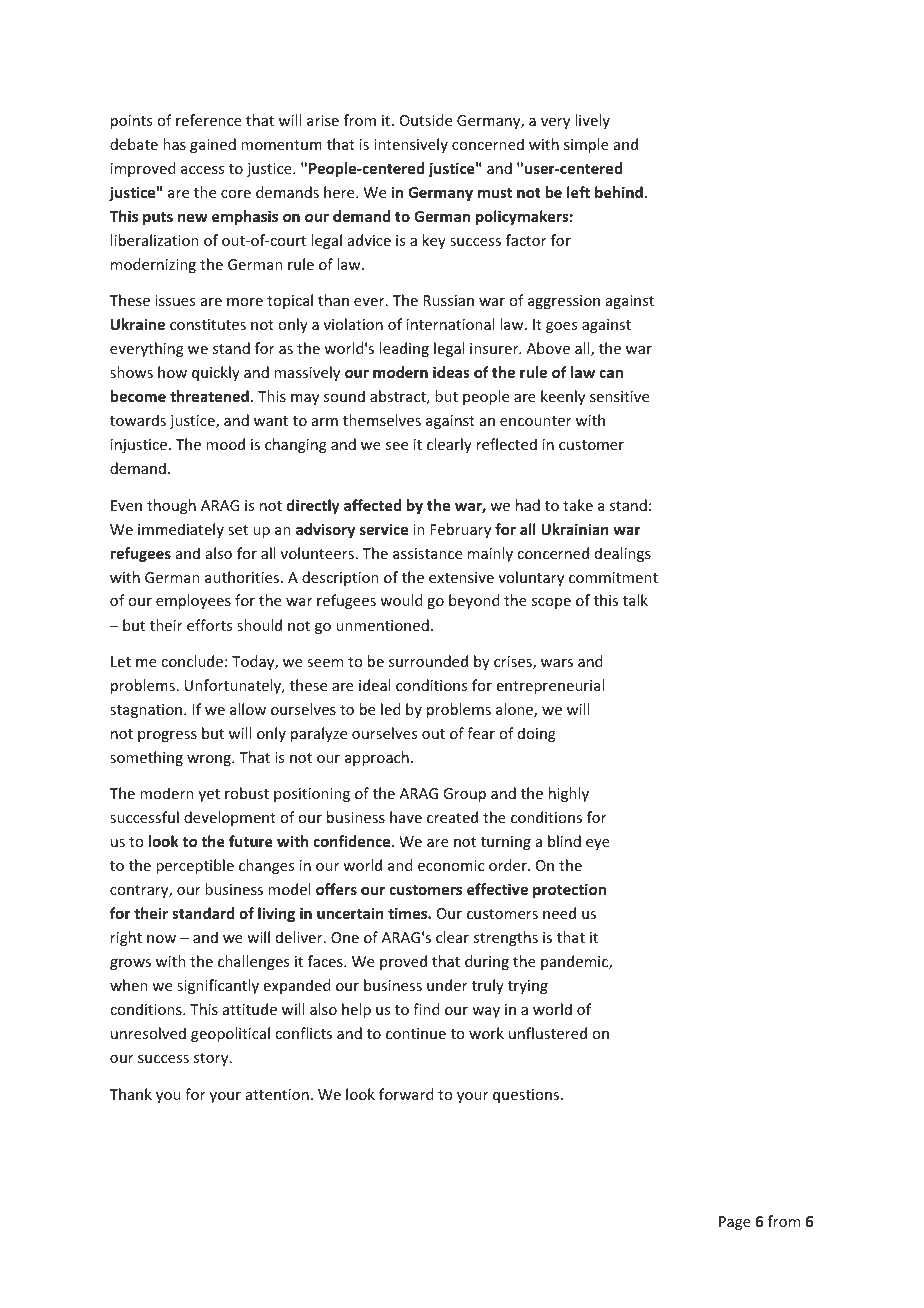  I want to click on Unfortunately, so click(234, 686).
